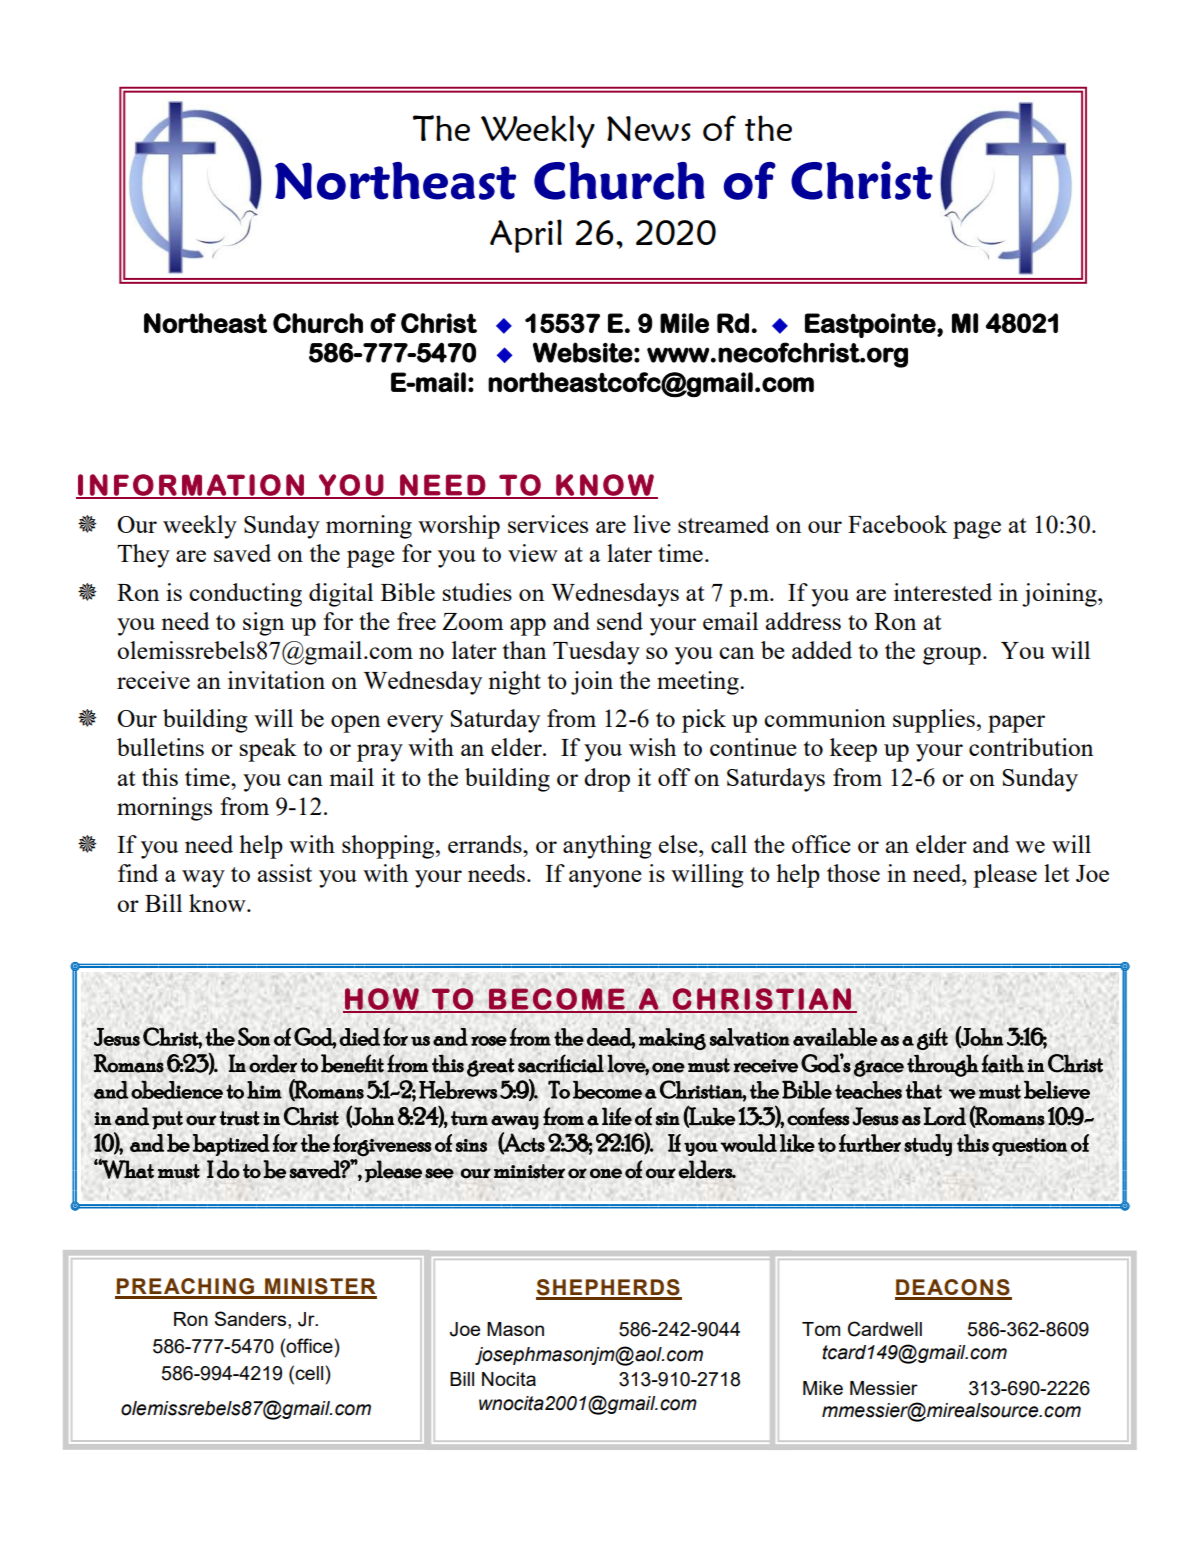 This document has height=1553, width=1200. What do you see at coordinates (684, 323) in the document?
I see `Mile` at bounding box center [684, 323].
